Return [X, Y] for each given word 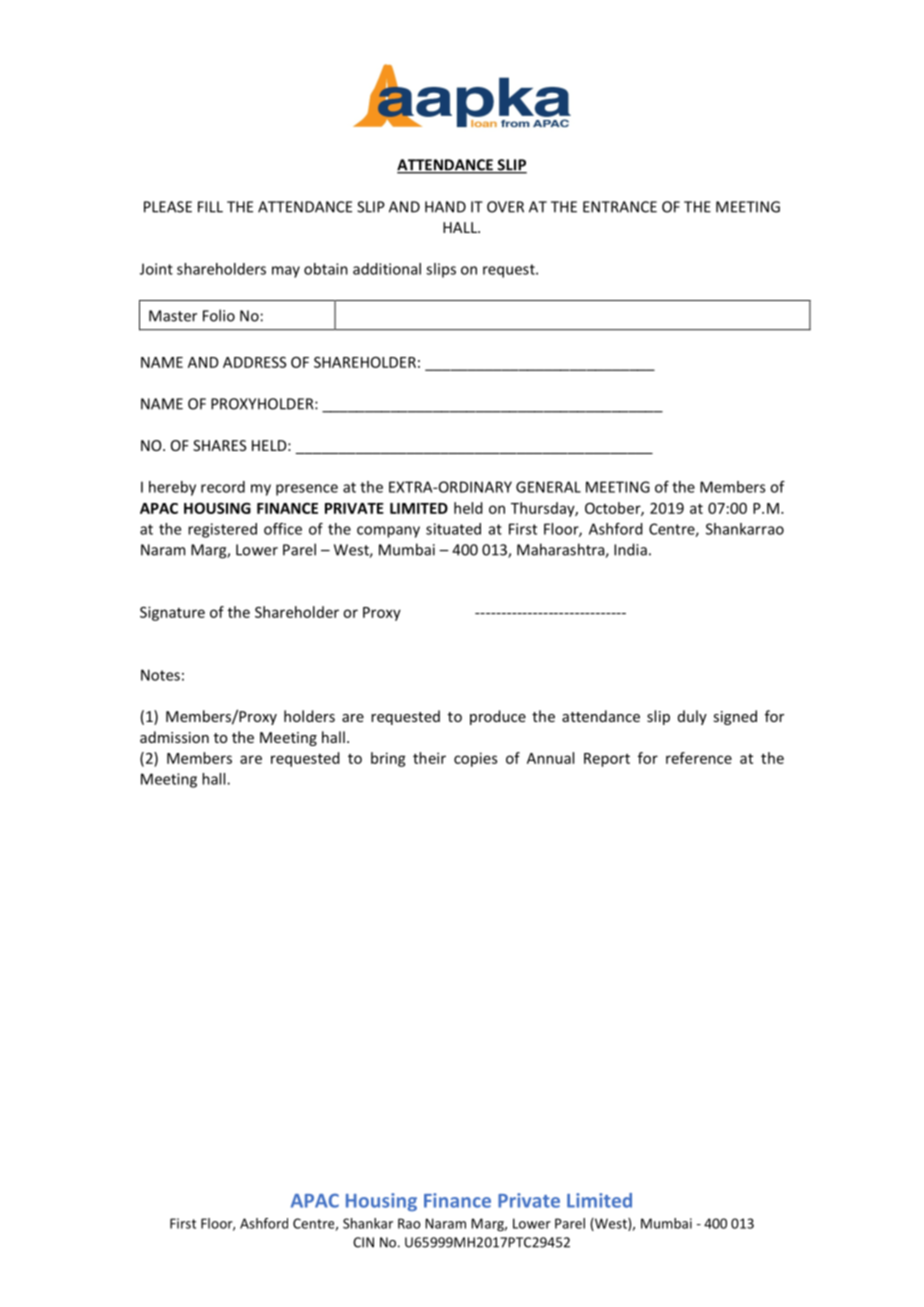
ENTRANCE [620, 207]
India [630, 549]
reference [699, 758]
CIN [363, 1242]
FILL [210, 207]
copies [475, 759]
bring [388, 759]
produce [498, 717]
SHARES [219, 445]
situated [453, 529]
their [429, 758]
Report [607, 760]
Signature [172, 613]
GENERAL [548, 487]
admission [174, 737]
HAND [445, 207]
